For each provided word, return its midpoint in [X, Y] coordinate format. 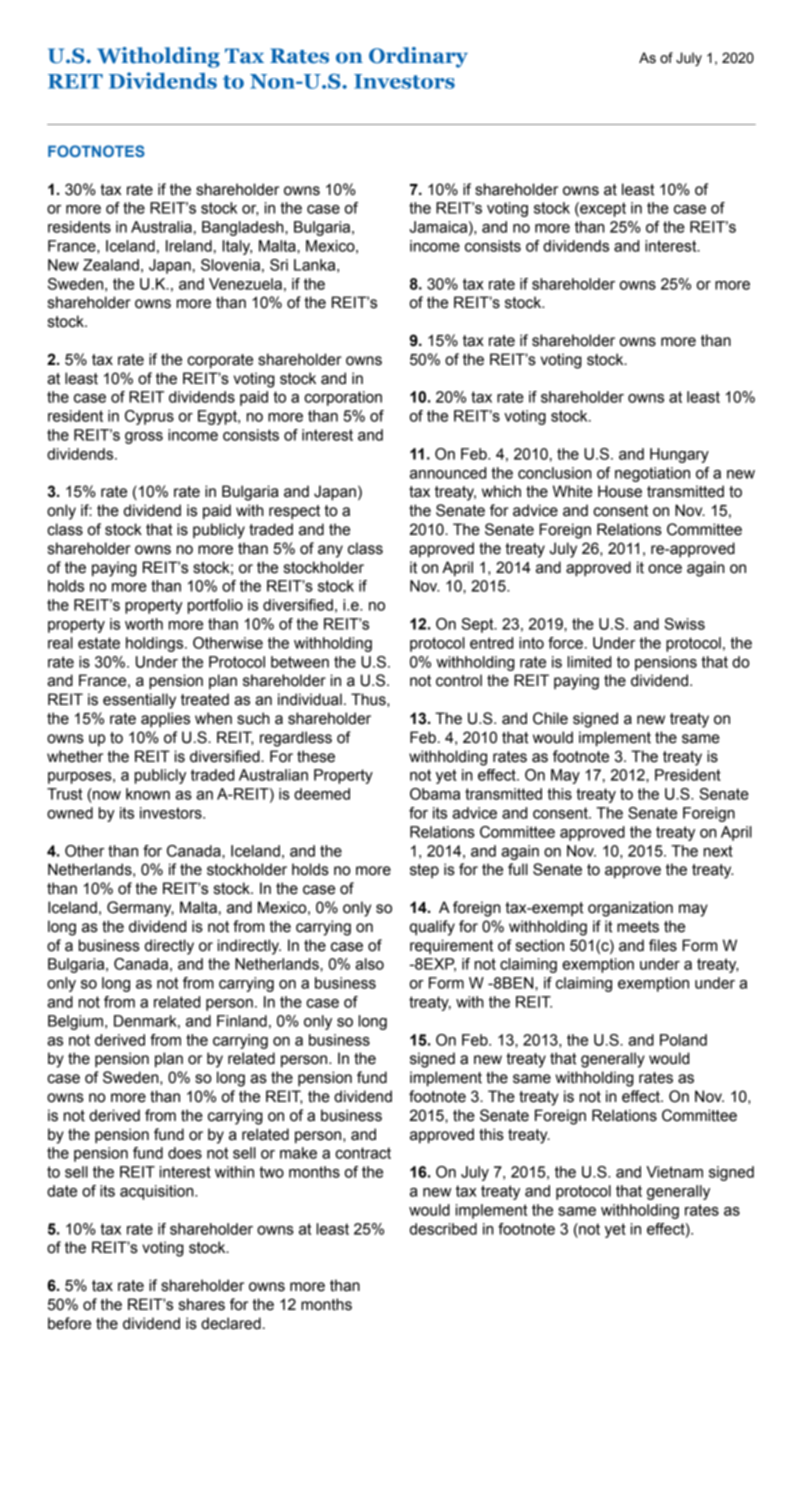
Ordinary [418, 57]
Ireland [189, 246]
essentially [139, 701]
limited [589, 662]
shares [202, 1304]
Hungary [679, 455]
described [443, 1229]
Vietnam [674, 1172]
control [459, 680]
